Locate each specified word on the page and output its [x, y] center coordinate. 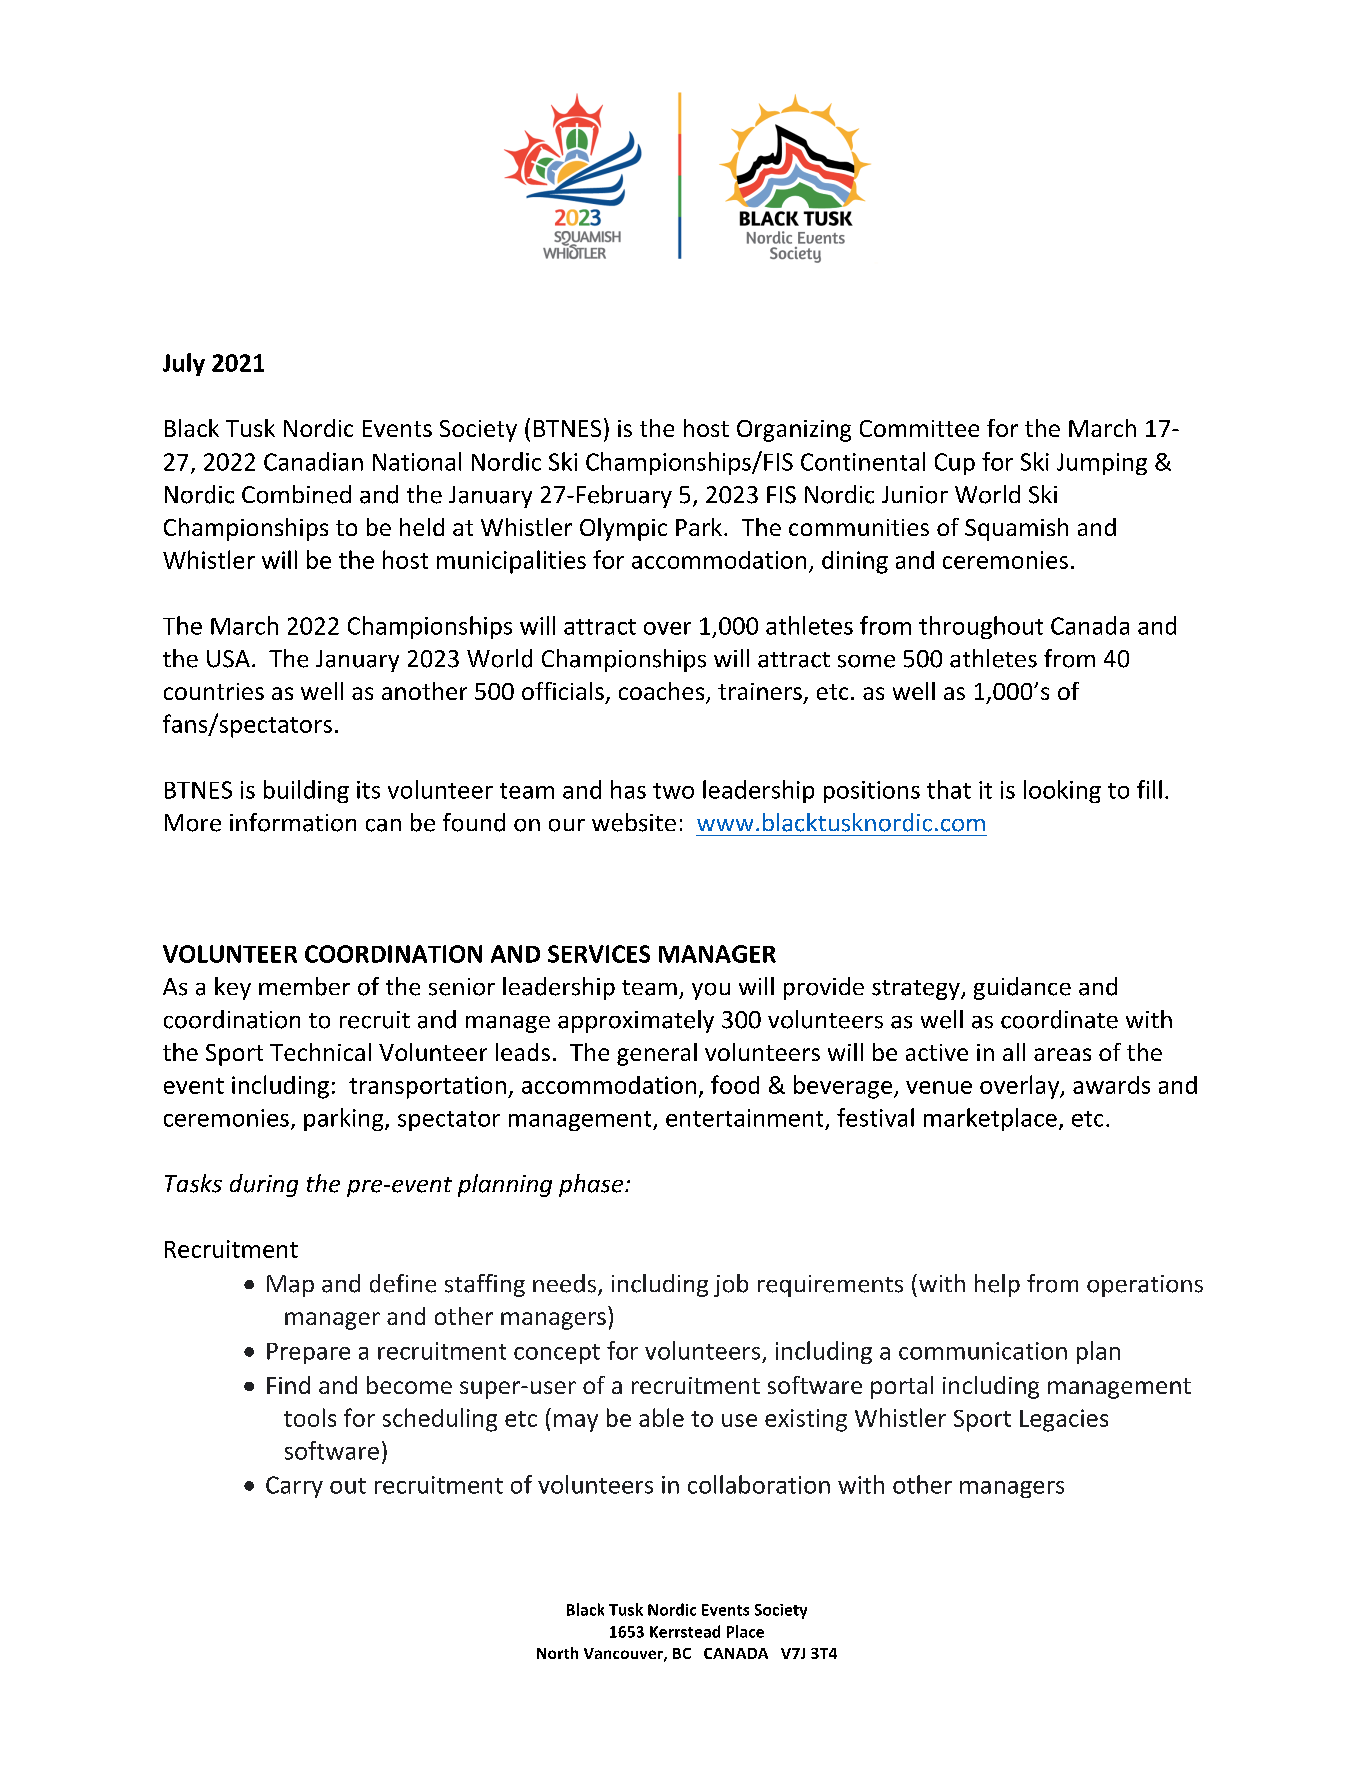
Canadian [313, 461]
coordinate [1059, 1019]
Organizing [794, 431]
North [557, 1653]
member [304, 986]
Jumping [1102, 464]
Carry [294, 1487]
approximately [636, 1021]
